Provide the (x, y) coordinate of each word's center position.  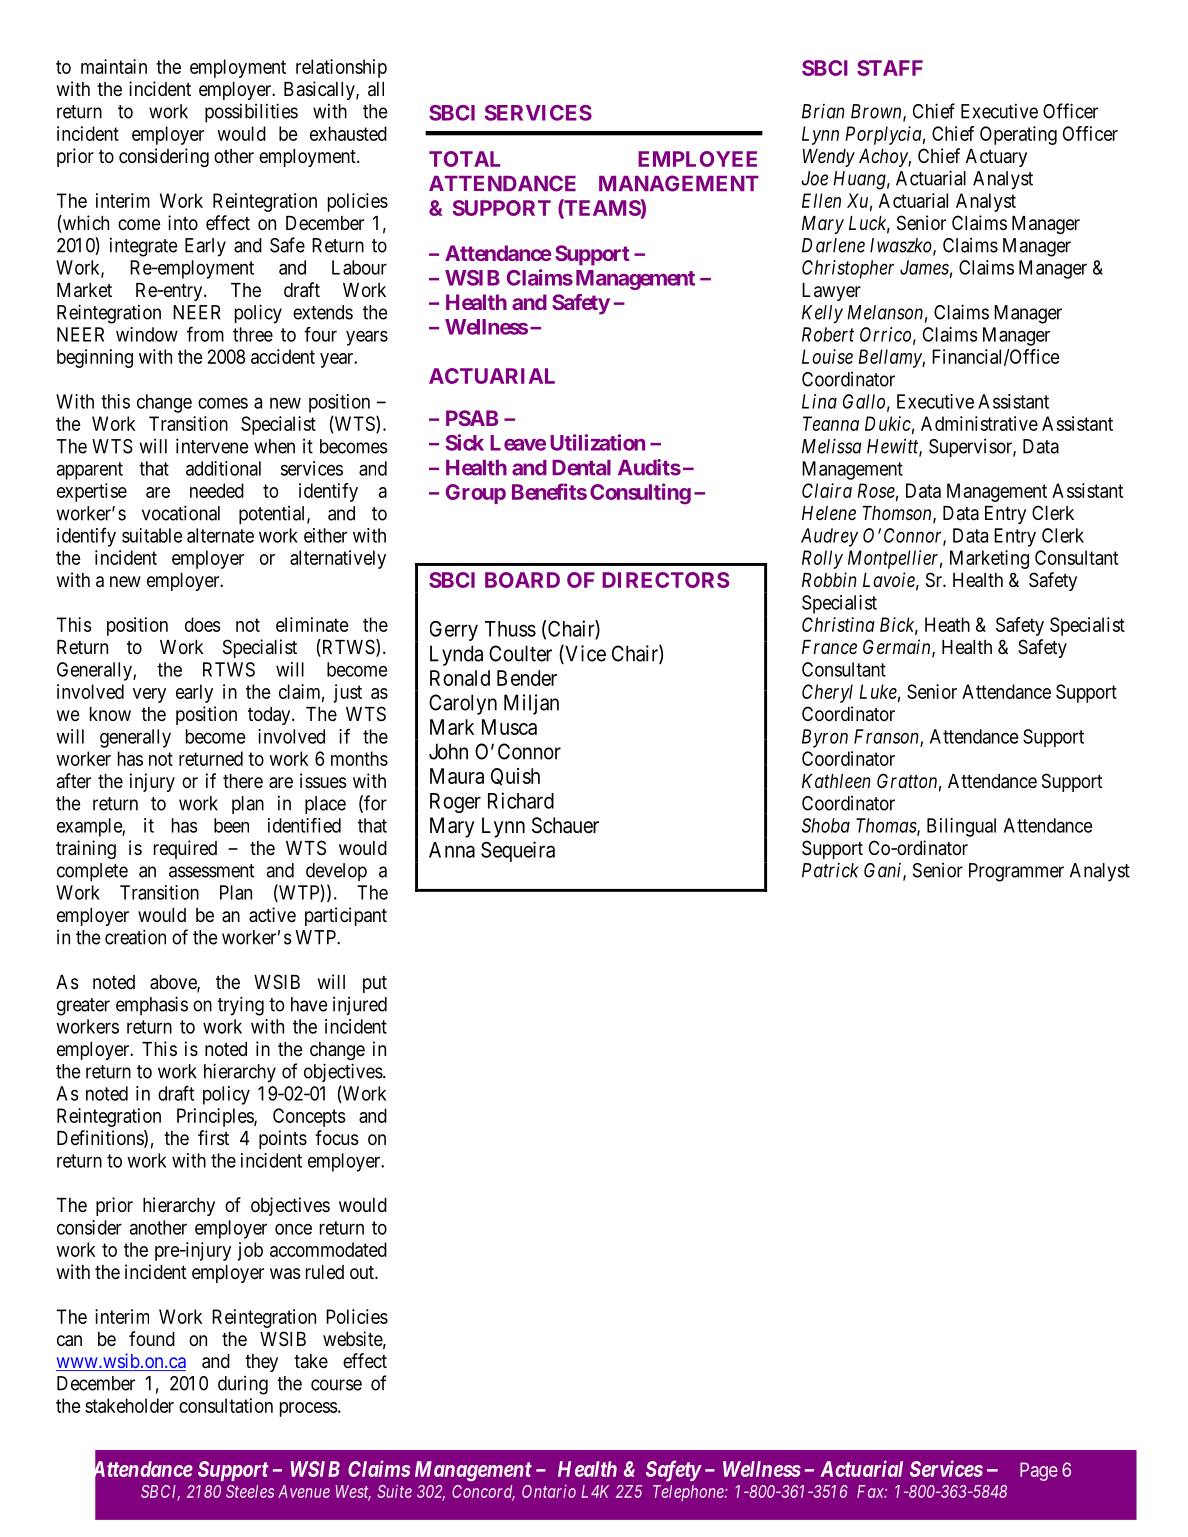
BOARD (522, 580)
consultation (226, 1405)
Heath (947, 624)
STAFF (890, 68)
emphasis (152, 1005)
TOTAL (464, 159)
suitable (152, 535)
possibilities (251, 113)
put (375, 984)
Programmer (1016, 872)
